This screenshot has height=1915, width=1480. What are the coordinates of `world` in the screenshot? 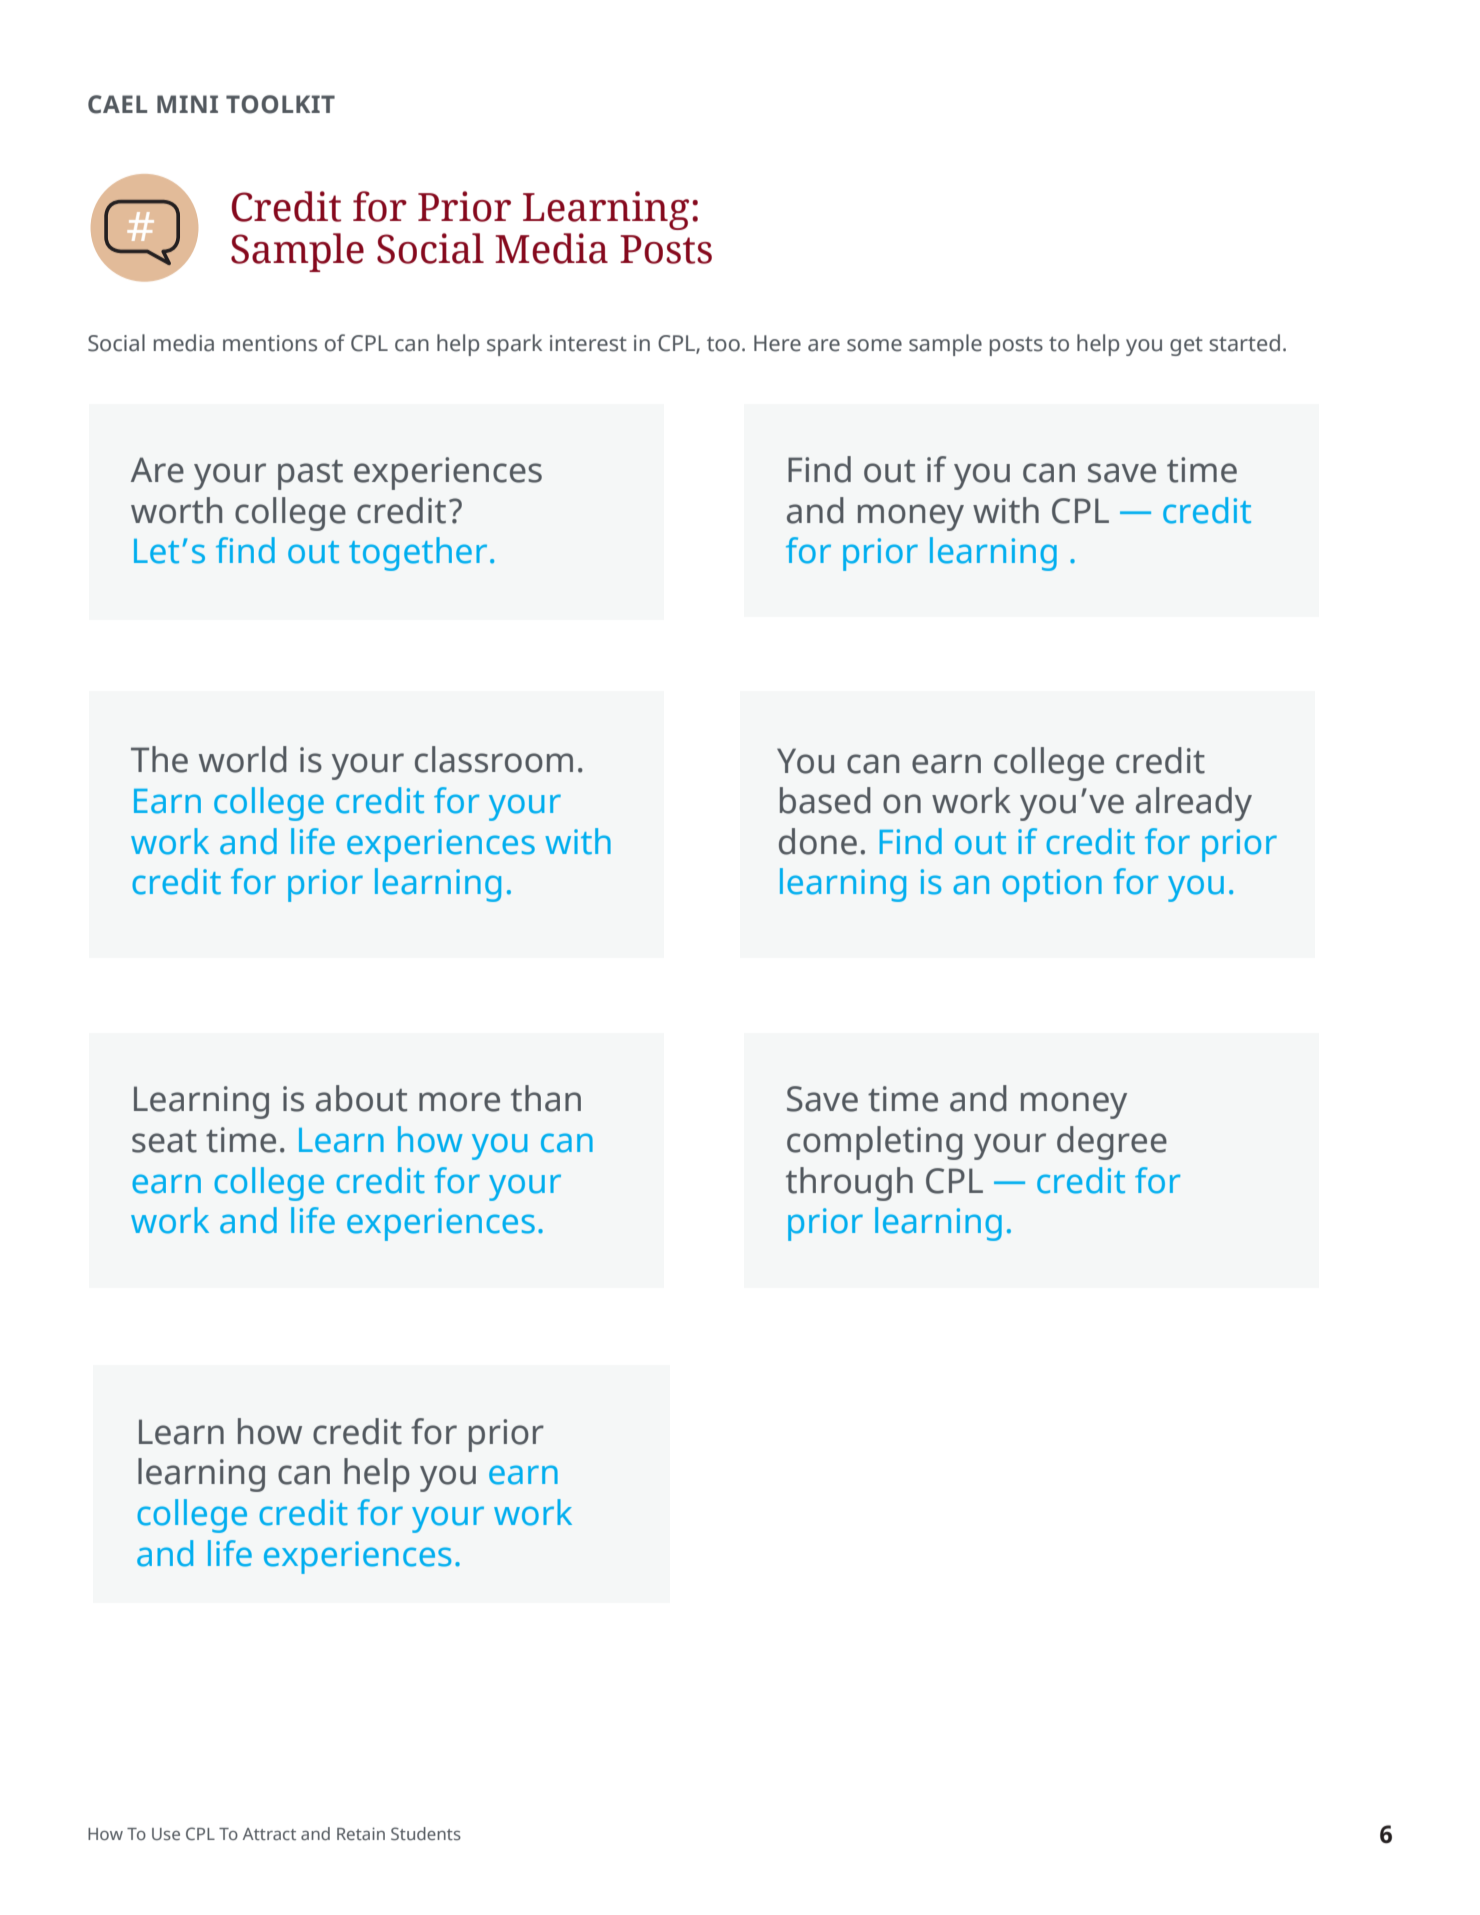 It's located at (243, 759).
